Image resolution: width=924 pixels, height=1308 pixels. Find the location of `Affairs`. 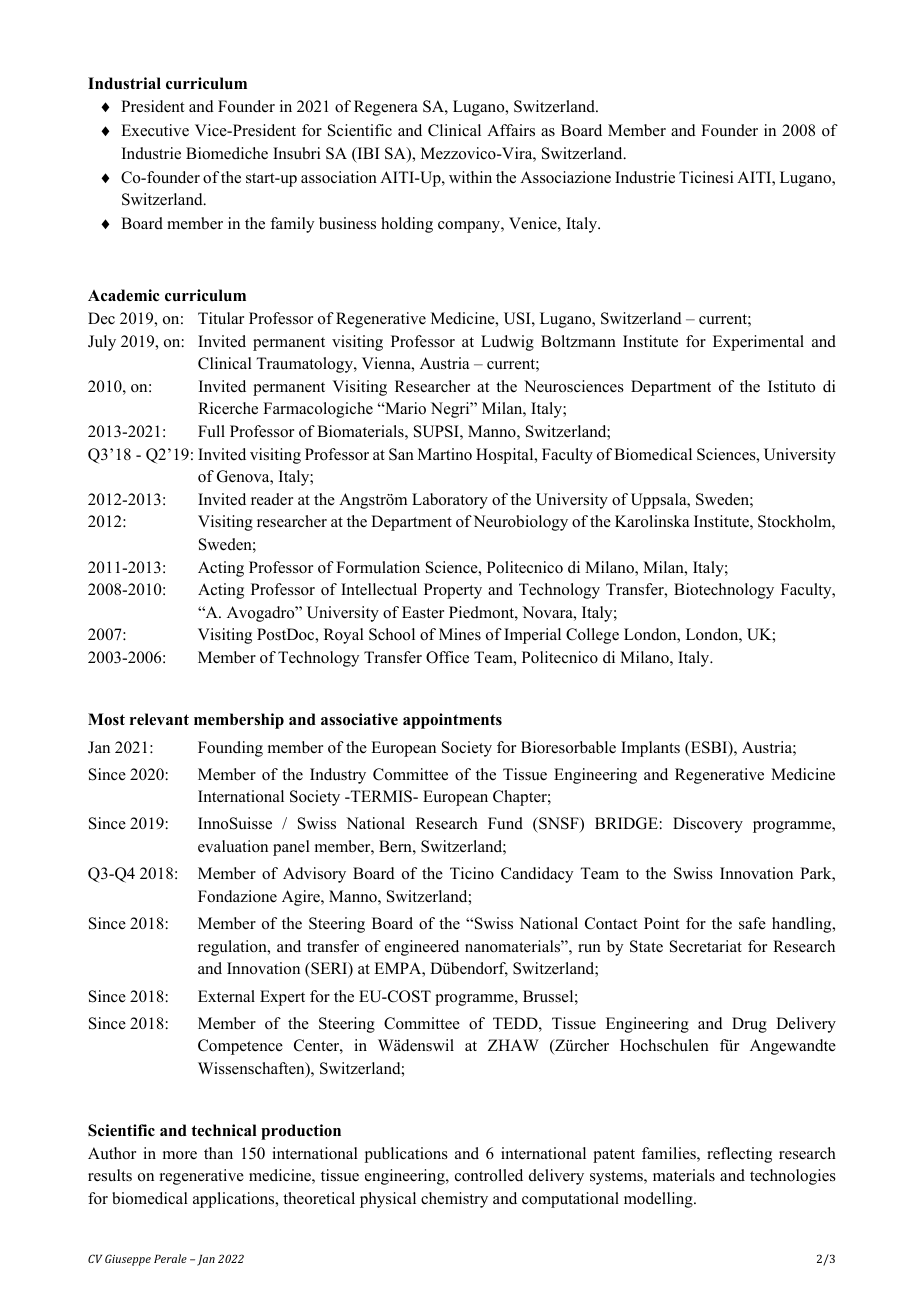

Affairs is located at coordinates (511, 130).
